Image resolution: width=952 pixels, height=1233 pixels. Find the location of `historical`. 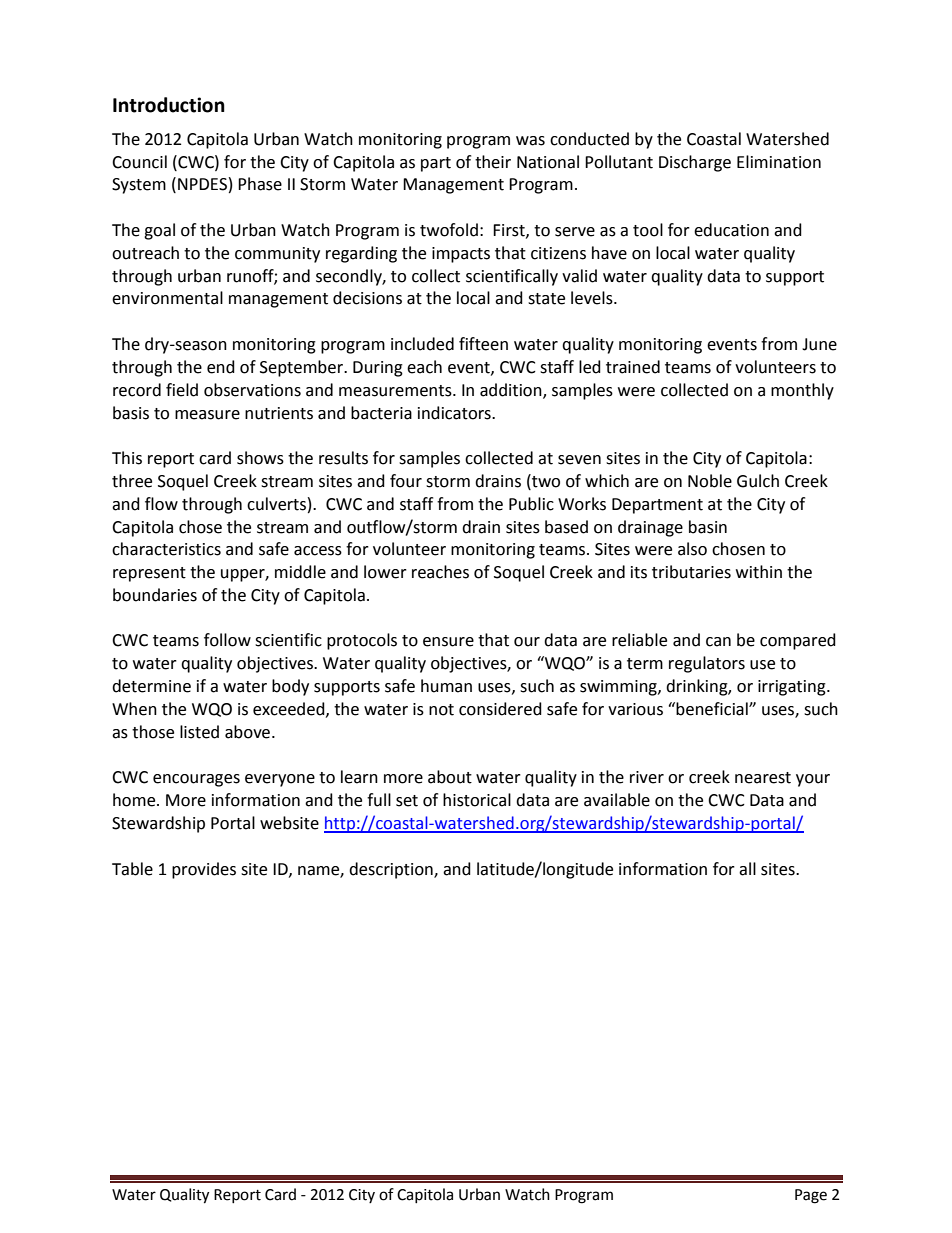

historical is located at coordinates (477, 800).
